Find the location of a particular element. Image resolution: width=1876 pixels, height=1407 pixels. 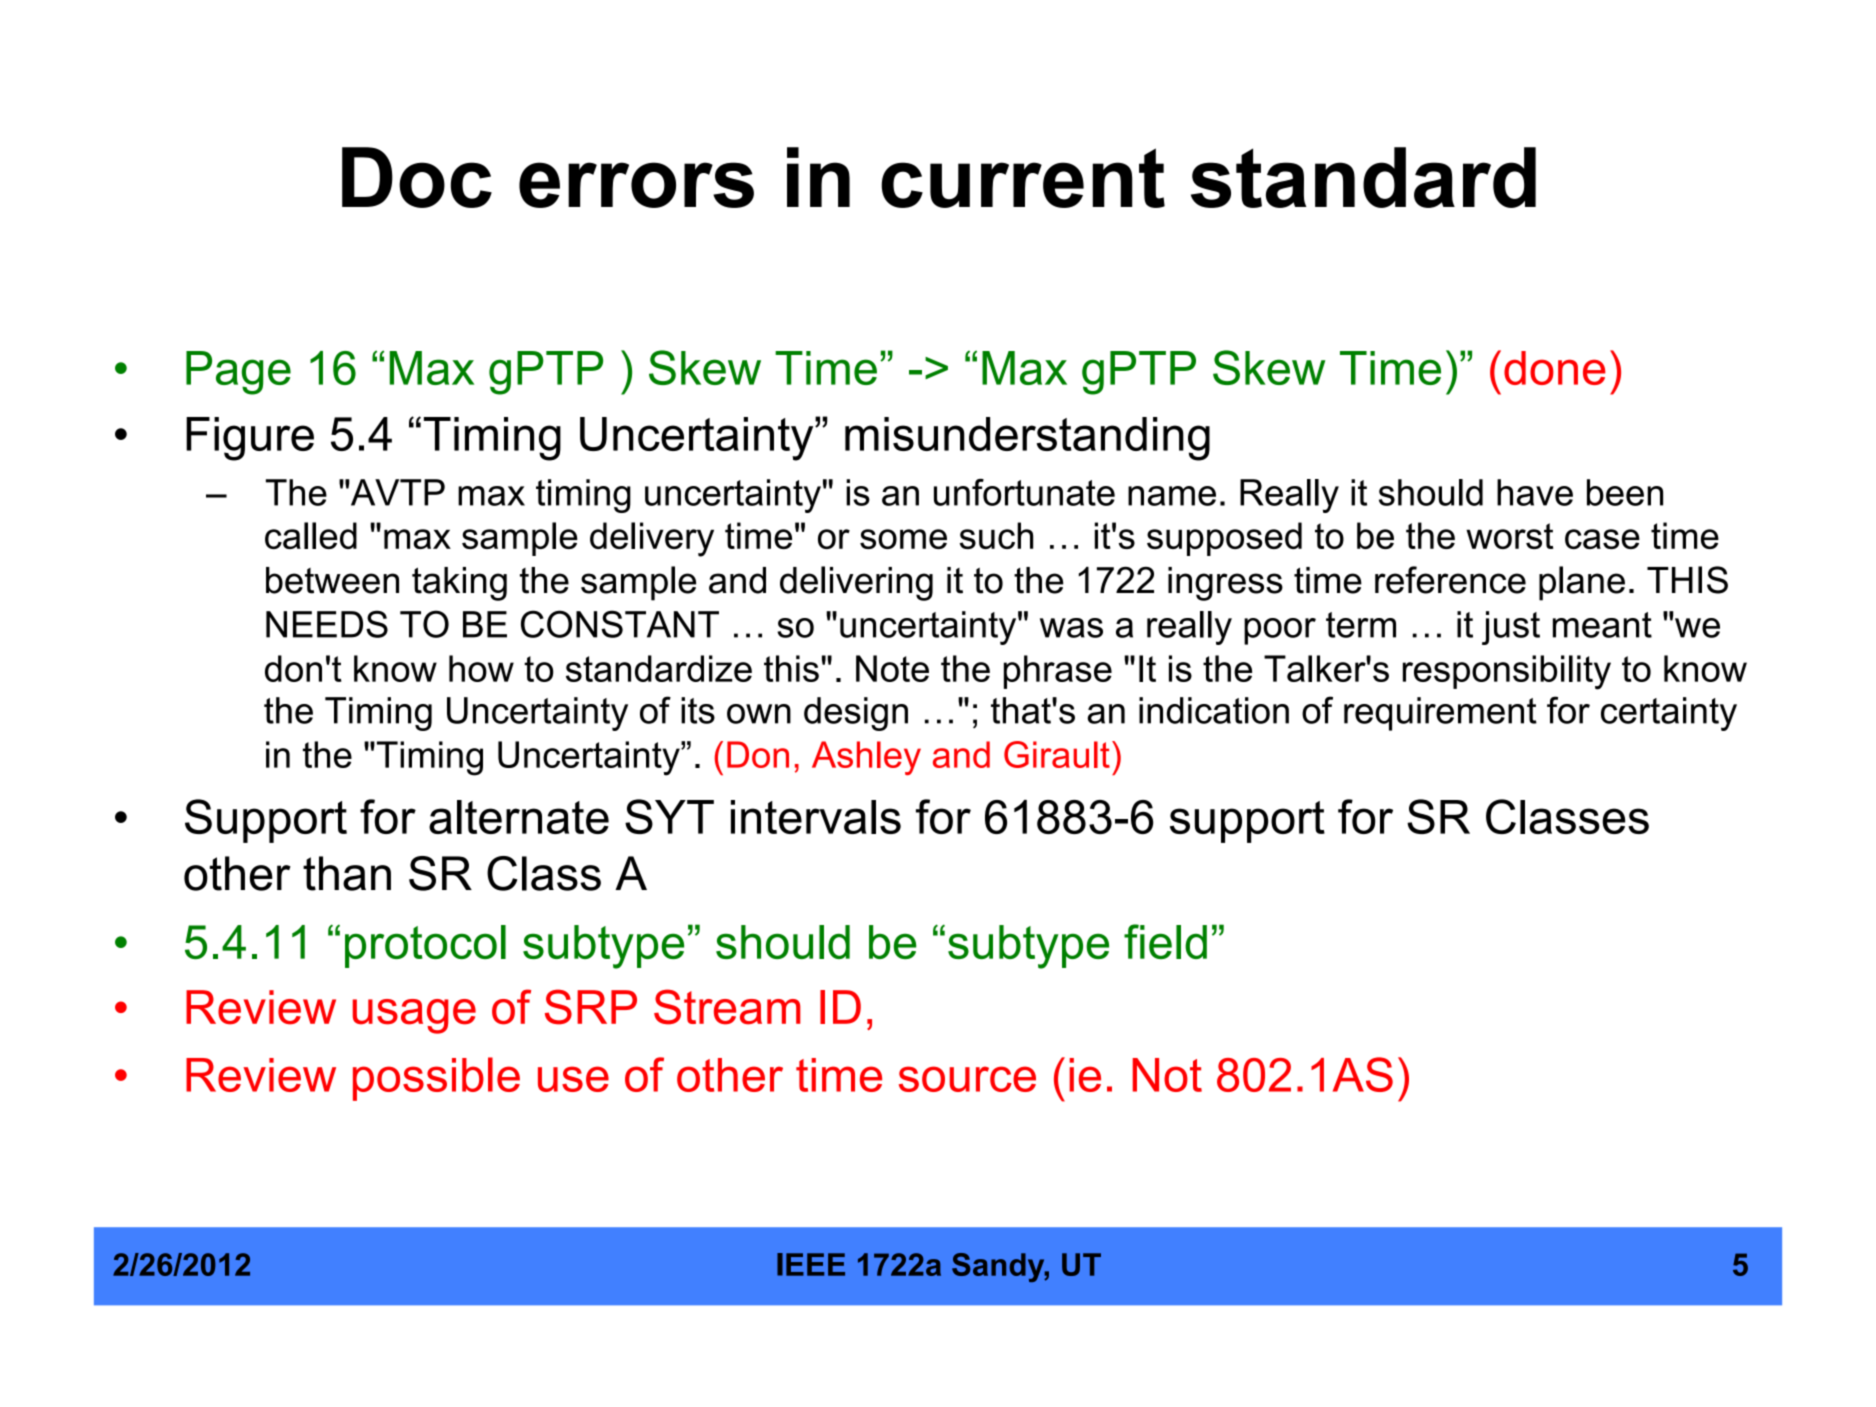

worst is located at coordinates (1509, 536).
